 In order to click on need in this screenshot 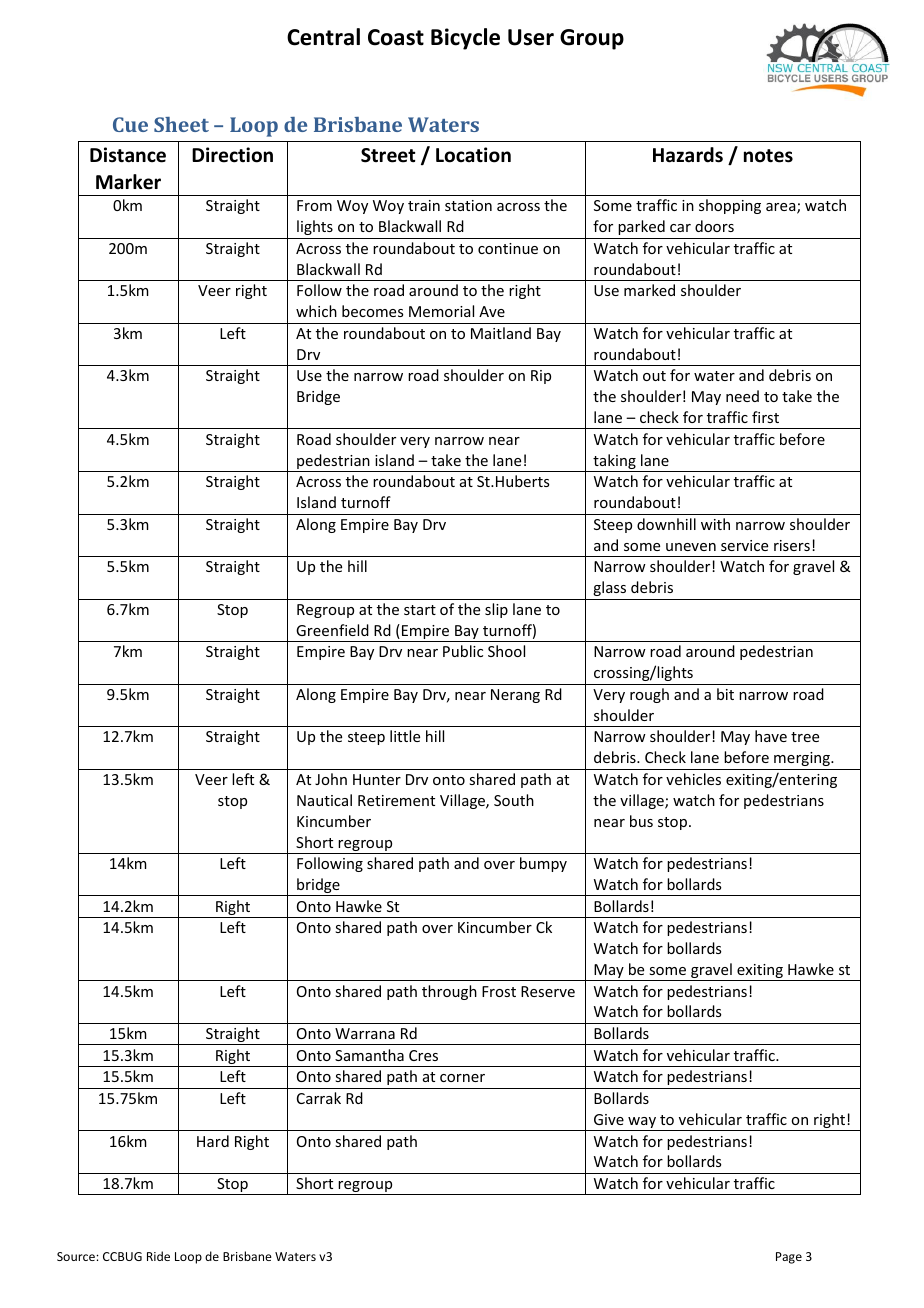, I will do `click(742, 396)`.
